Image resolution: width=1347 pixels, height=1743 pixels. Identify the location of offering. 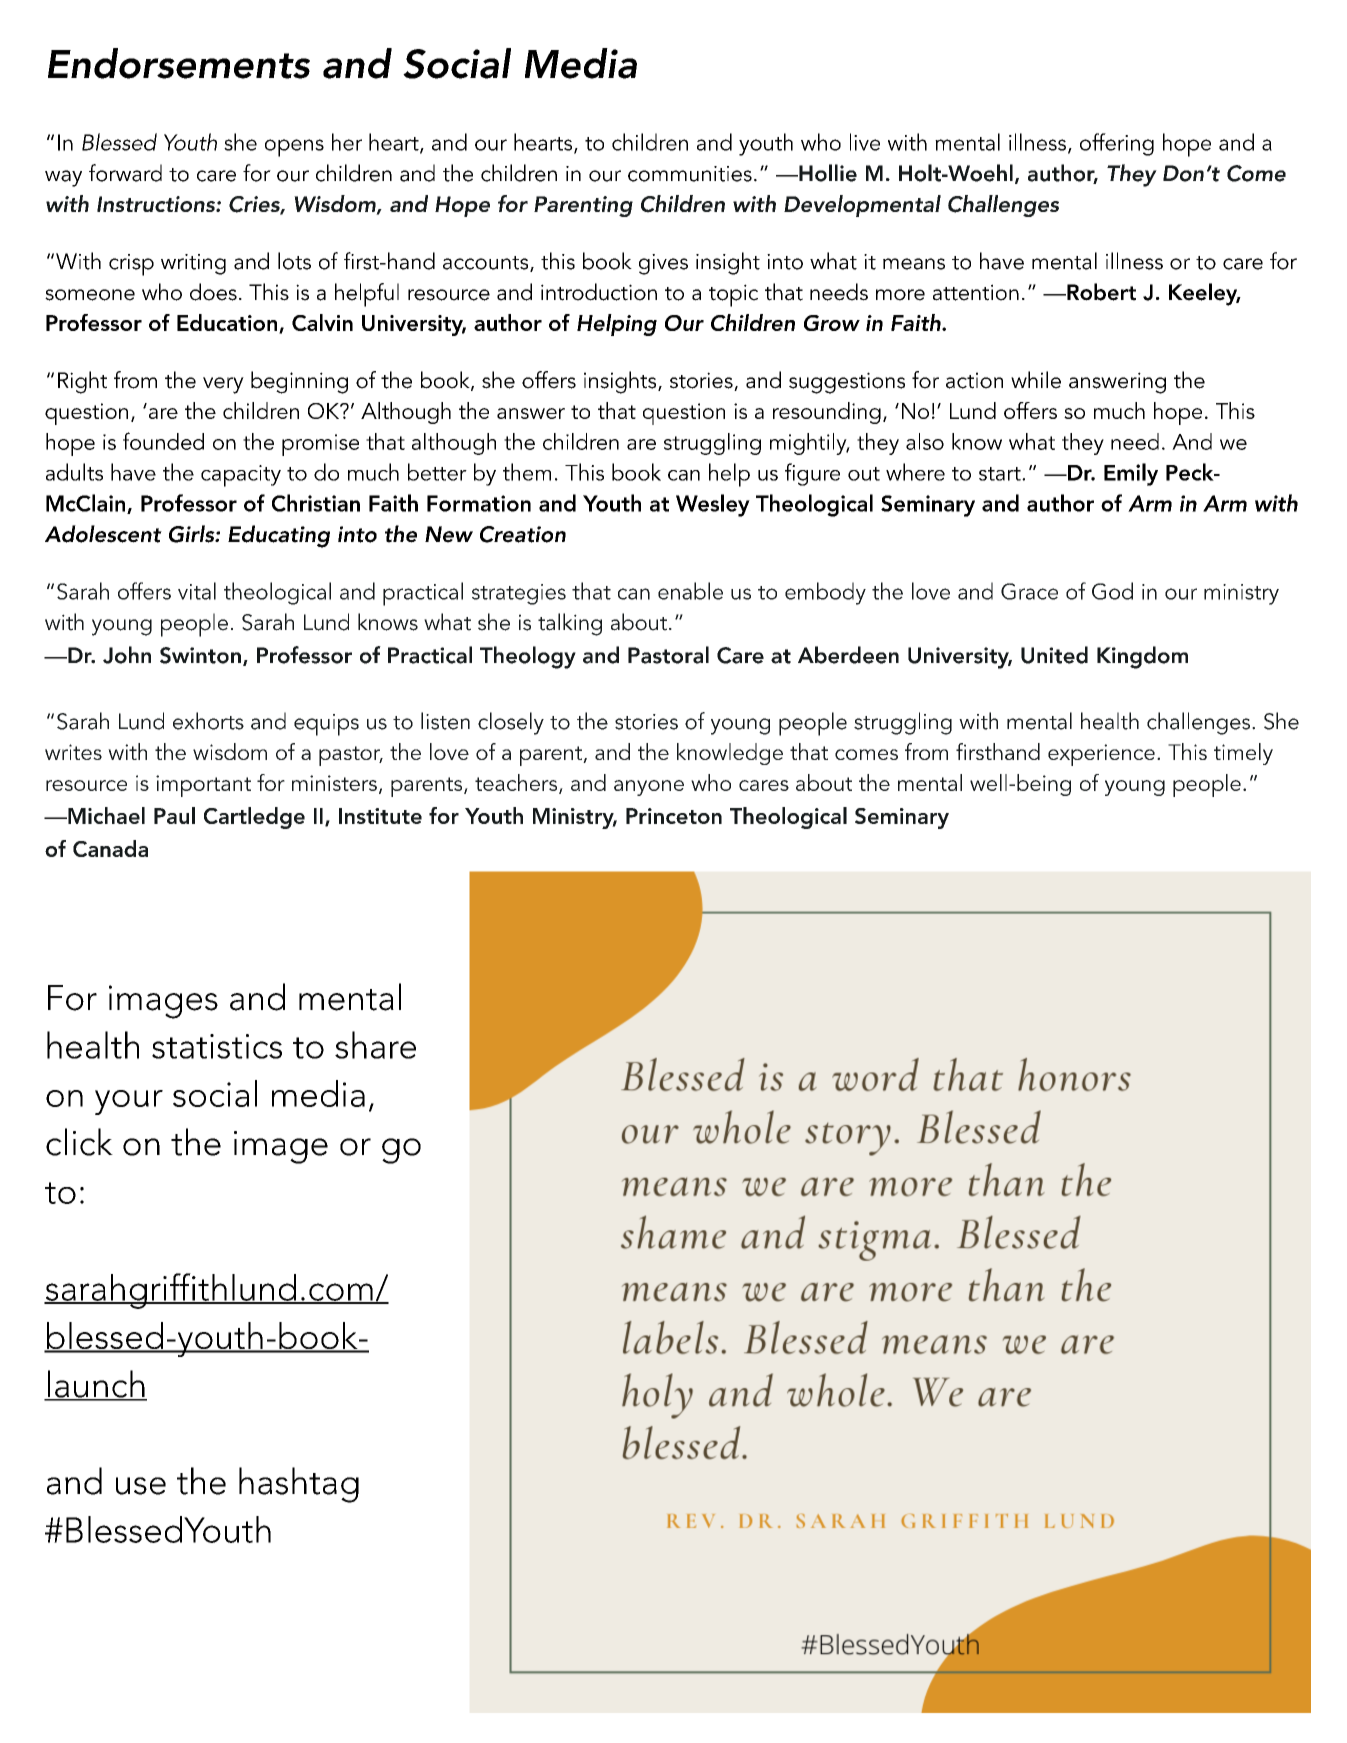
(1117, 144).
